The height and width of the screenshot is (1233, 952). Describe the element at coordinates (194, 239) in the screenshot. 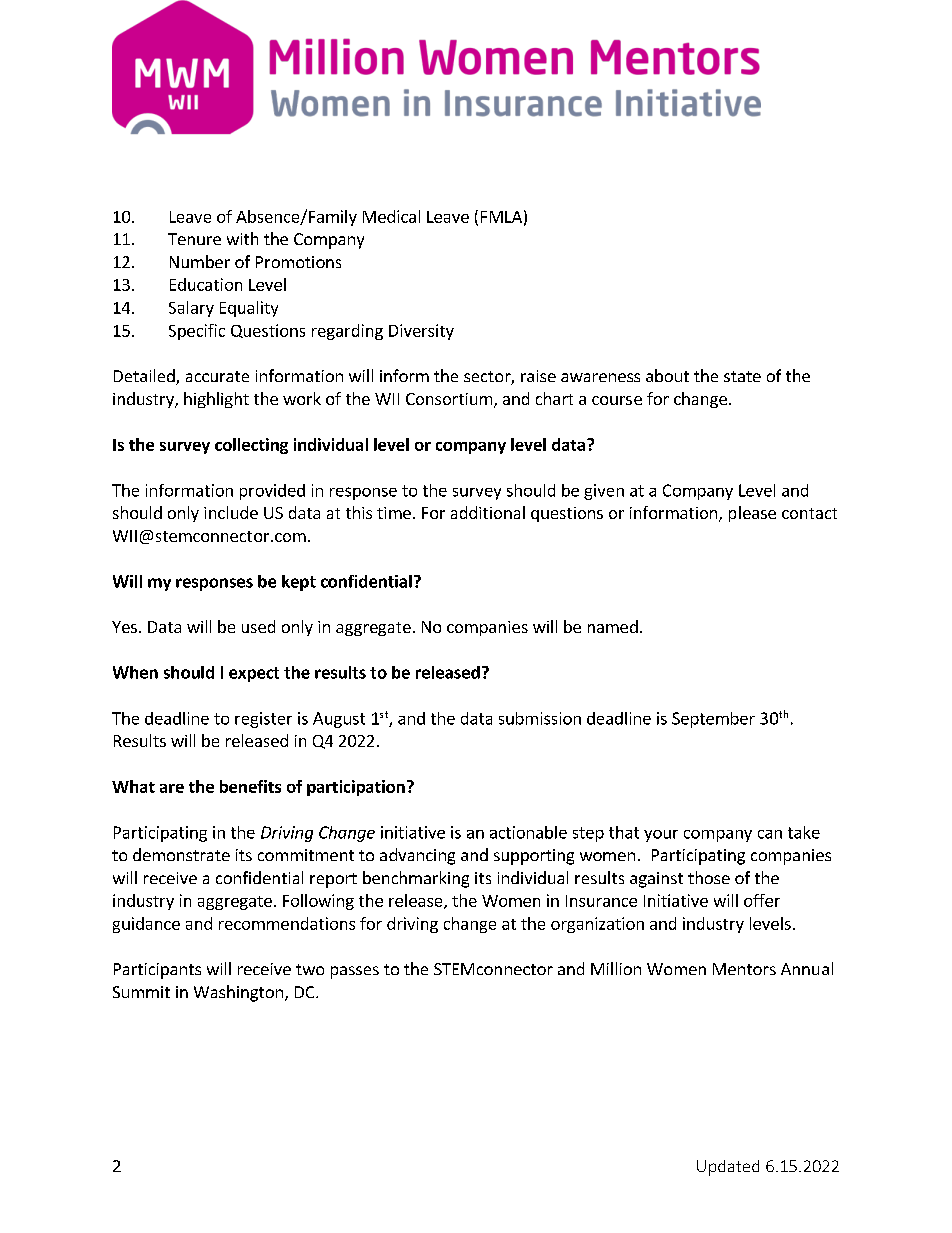

I see `Tenure` at that location.
